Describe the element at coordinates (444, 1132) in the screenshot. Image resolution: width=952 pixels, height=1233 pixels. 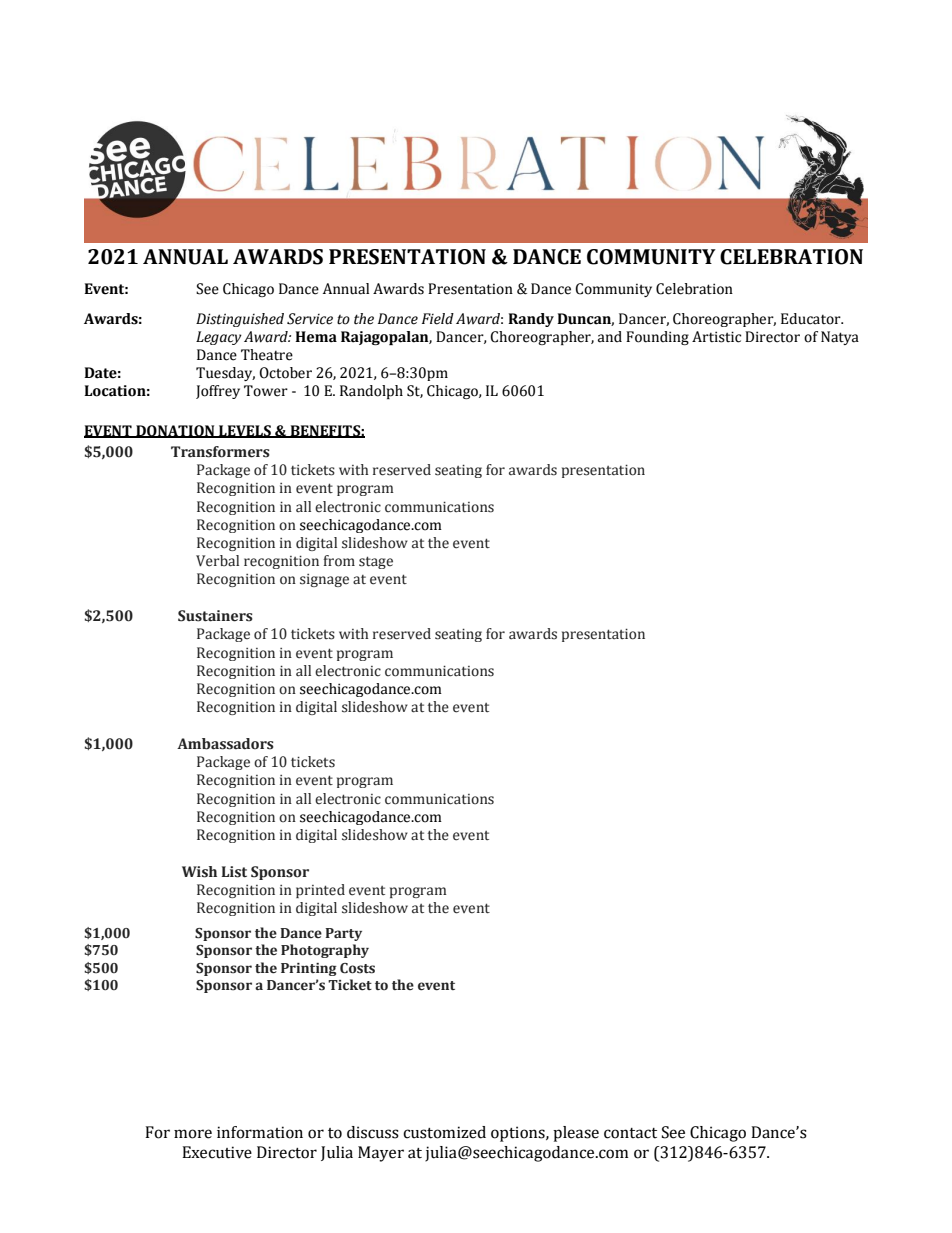
I see `customized` at that location.
